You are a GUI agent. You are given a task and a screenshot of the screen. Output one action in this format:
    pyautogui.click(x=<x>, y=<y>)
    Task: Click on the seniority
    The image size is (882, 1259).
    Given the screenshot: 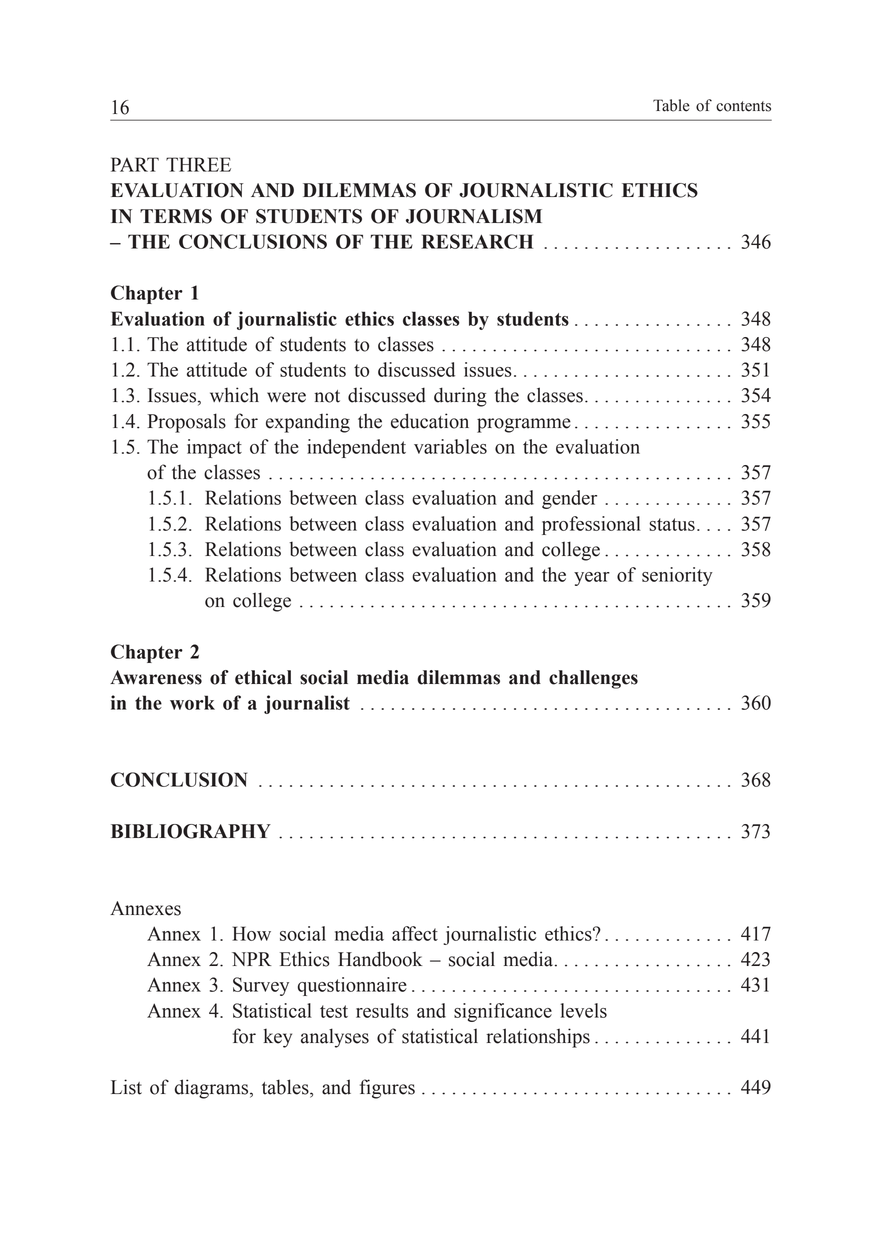 What is the action you would take?
    pyautogui.click(x=677, y=576)
